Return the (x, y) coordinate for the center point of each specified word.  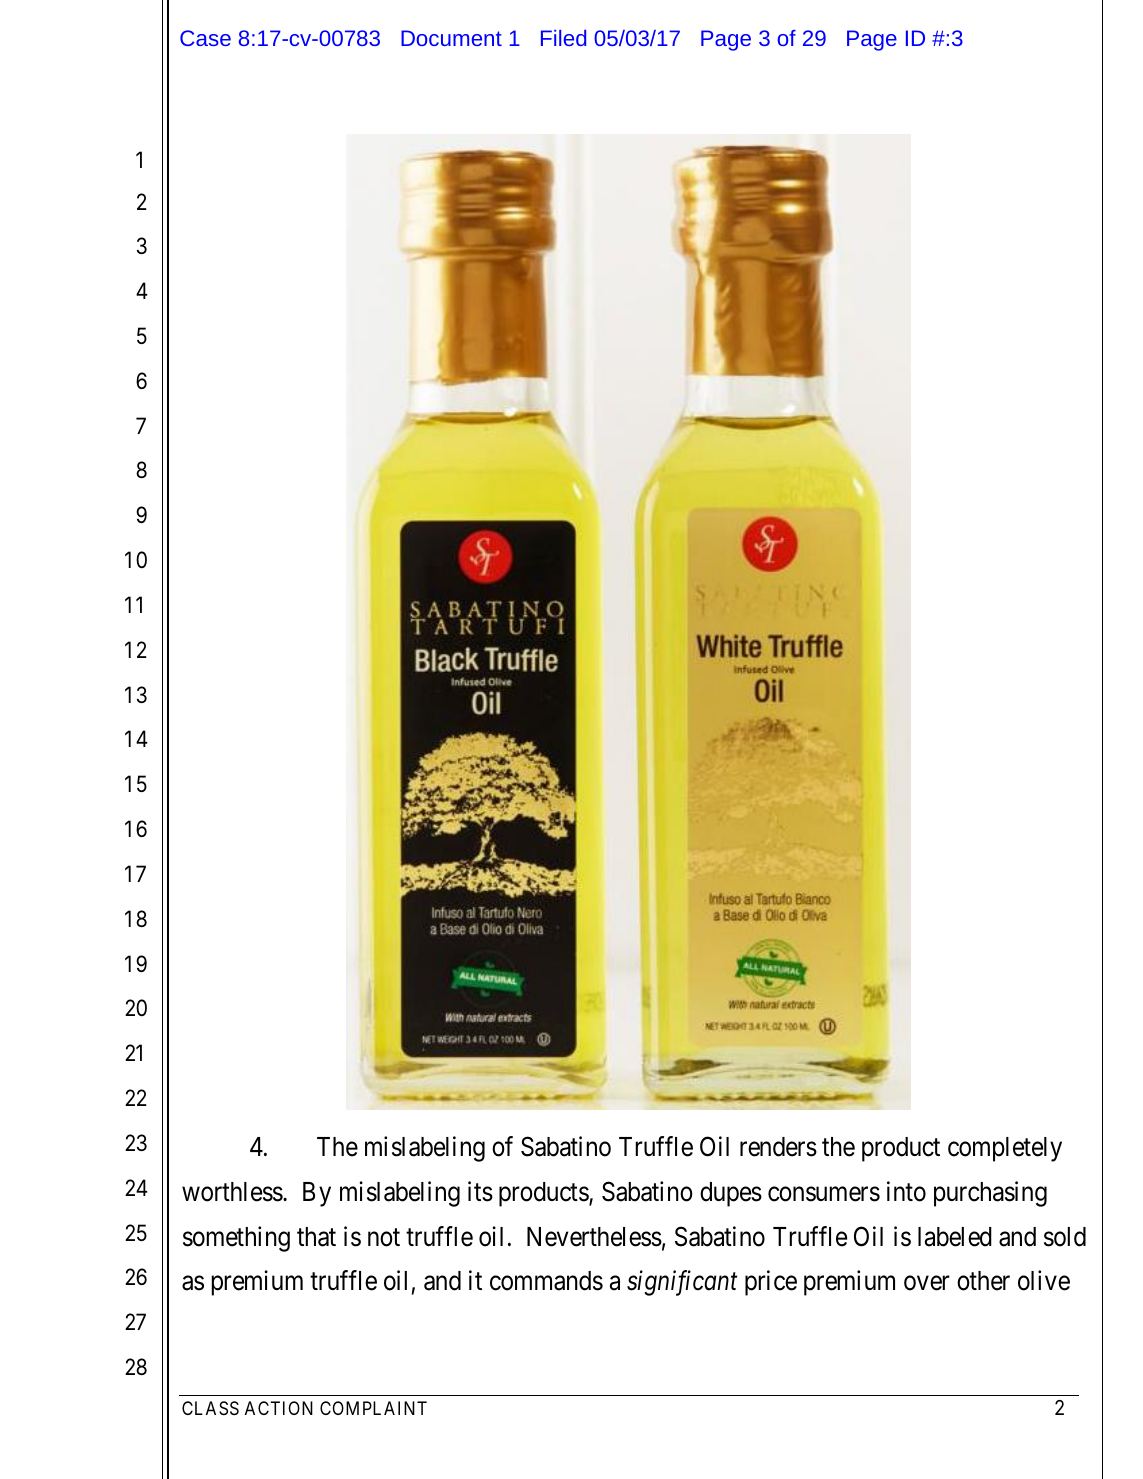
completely (1005, 1149)
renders (778, 1147)
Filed (563, 38)
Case (205, 38)
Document (451, 38)
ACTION (279, 1408)
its (480, 1191)
